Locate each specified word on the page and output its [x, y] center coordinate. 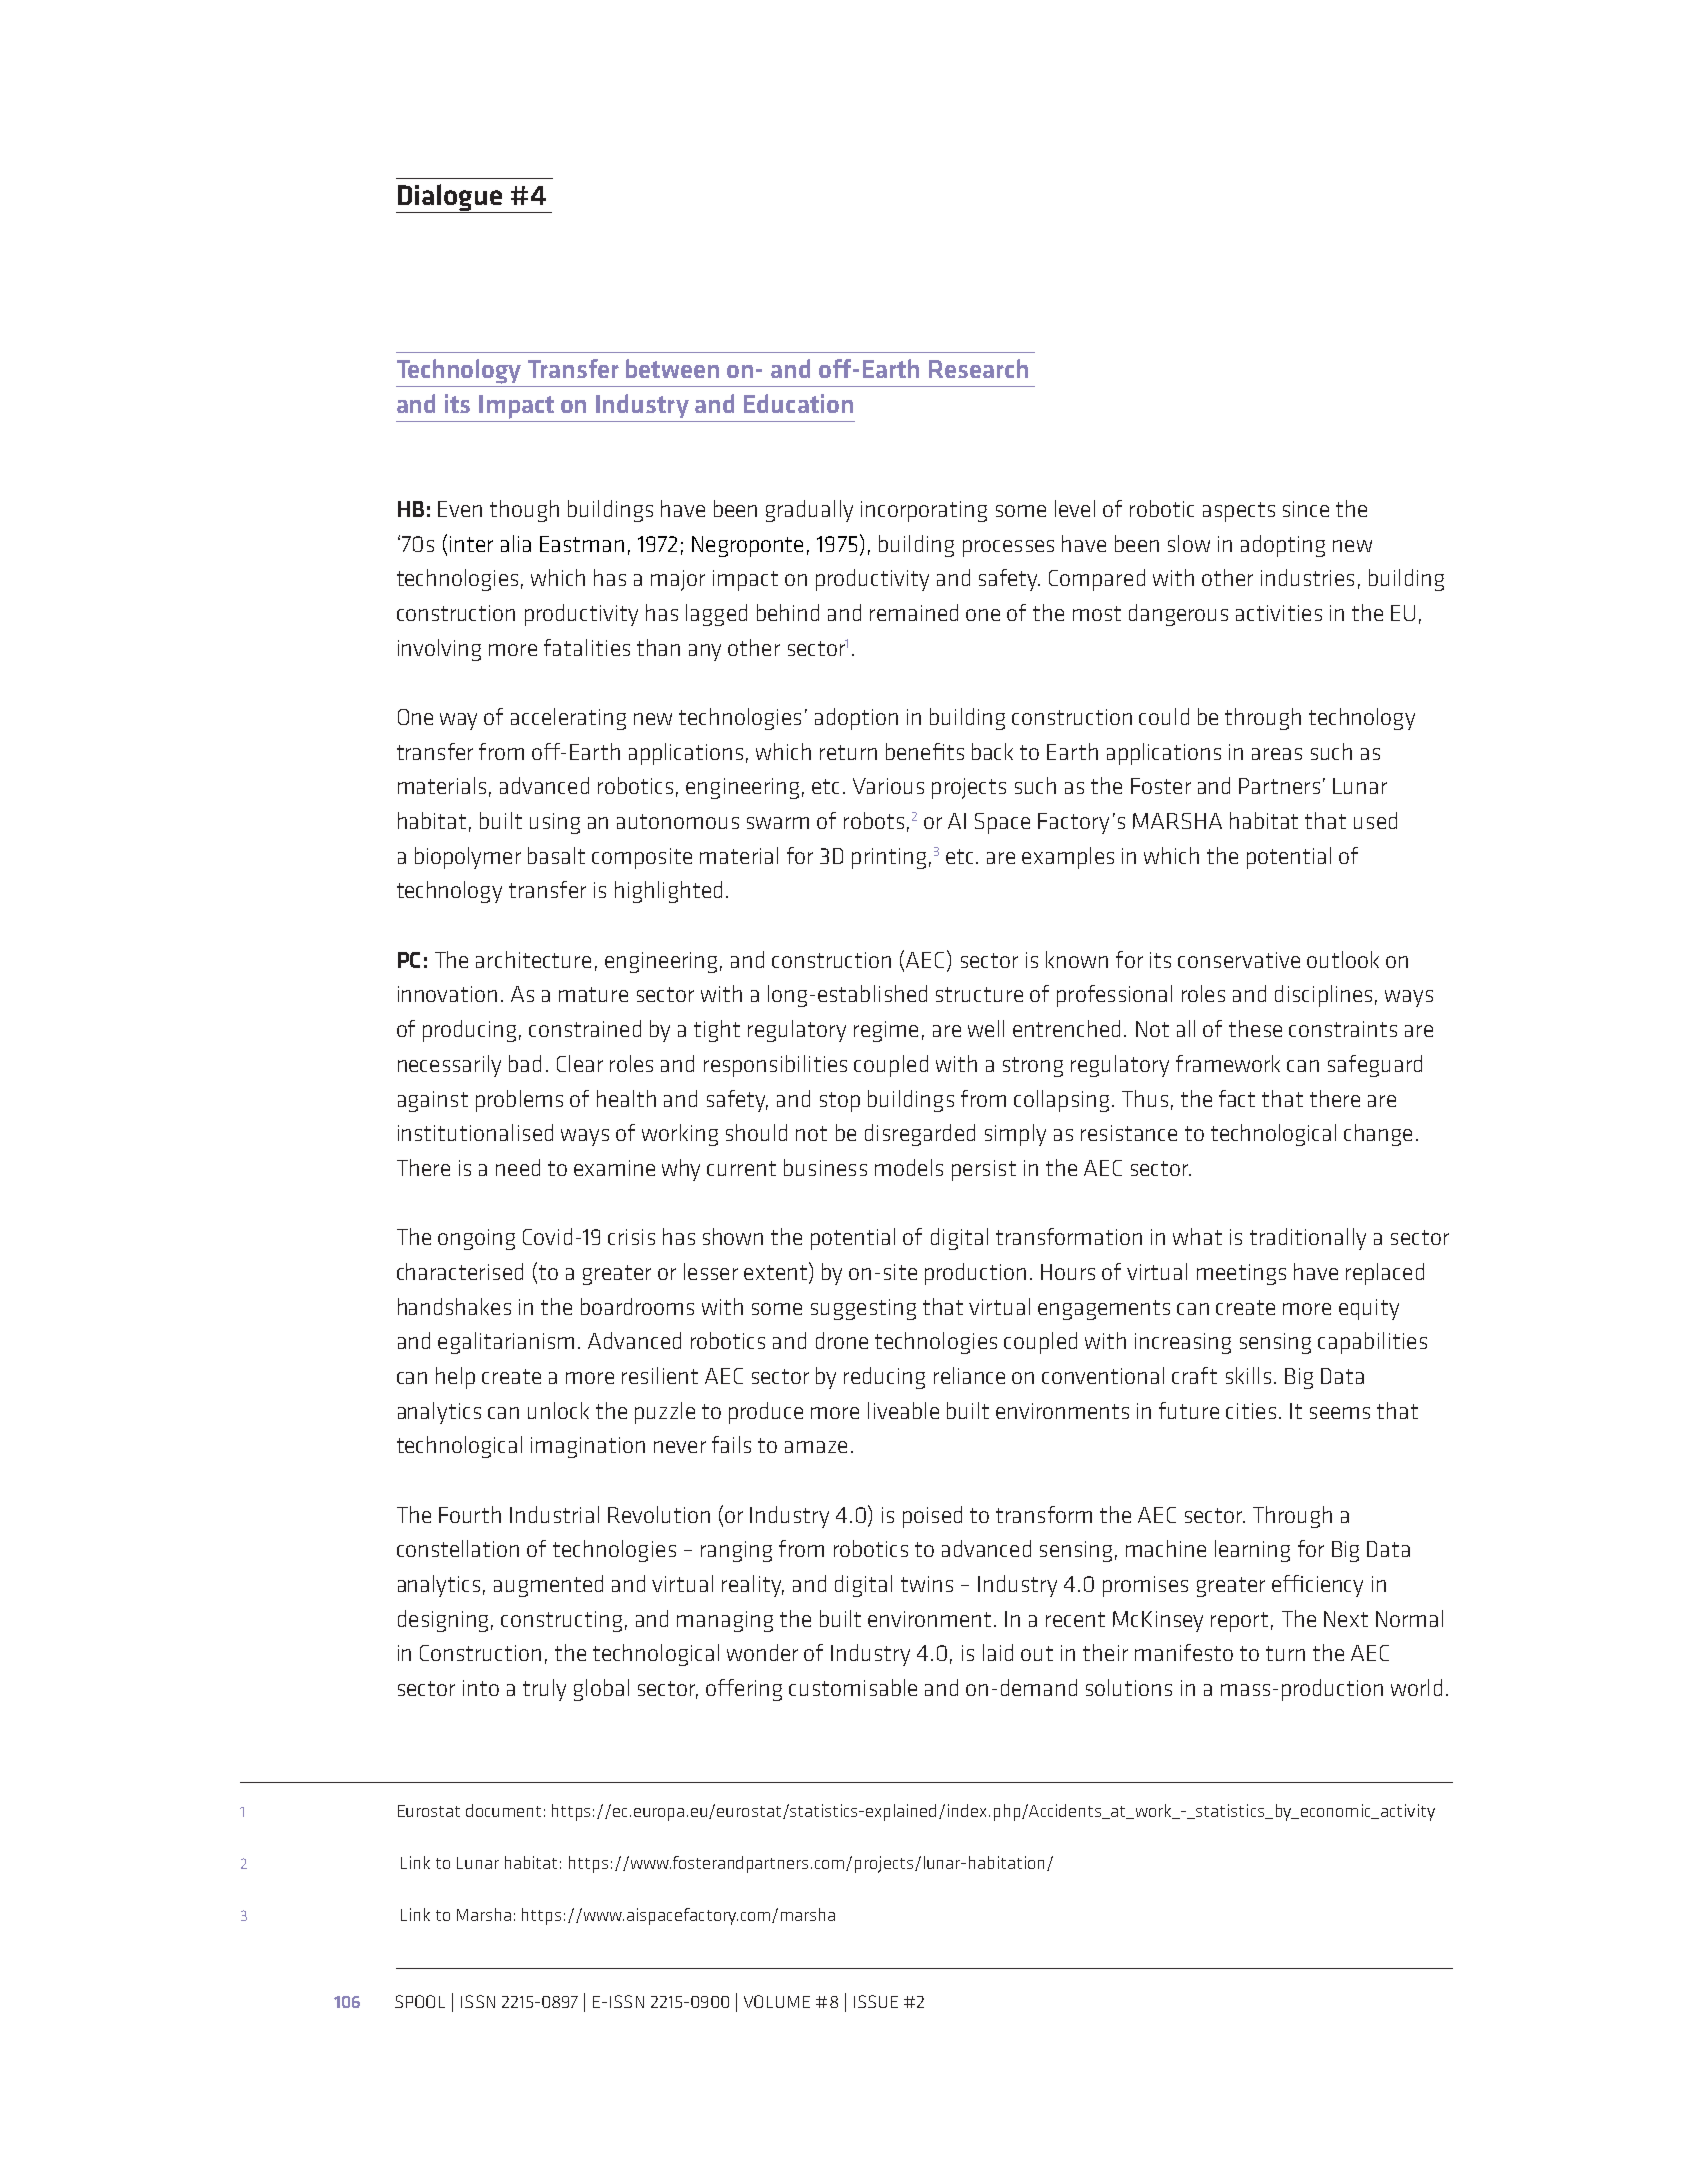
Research [978, 368]
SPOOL [420, 2001]
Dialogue [450, 198]
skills [1248, 1375]
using [555, 823]
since [1306, 509]
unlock [558, 1410]
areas [1277, 754]
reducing [884, 1378]
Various [888, 786]
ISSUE [876, 2001]
